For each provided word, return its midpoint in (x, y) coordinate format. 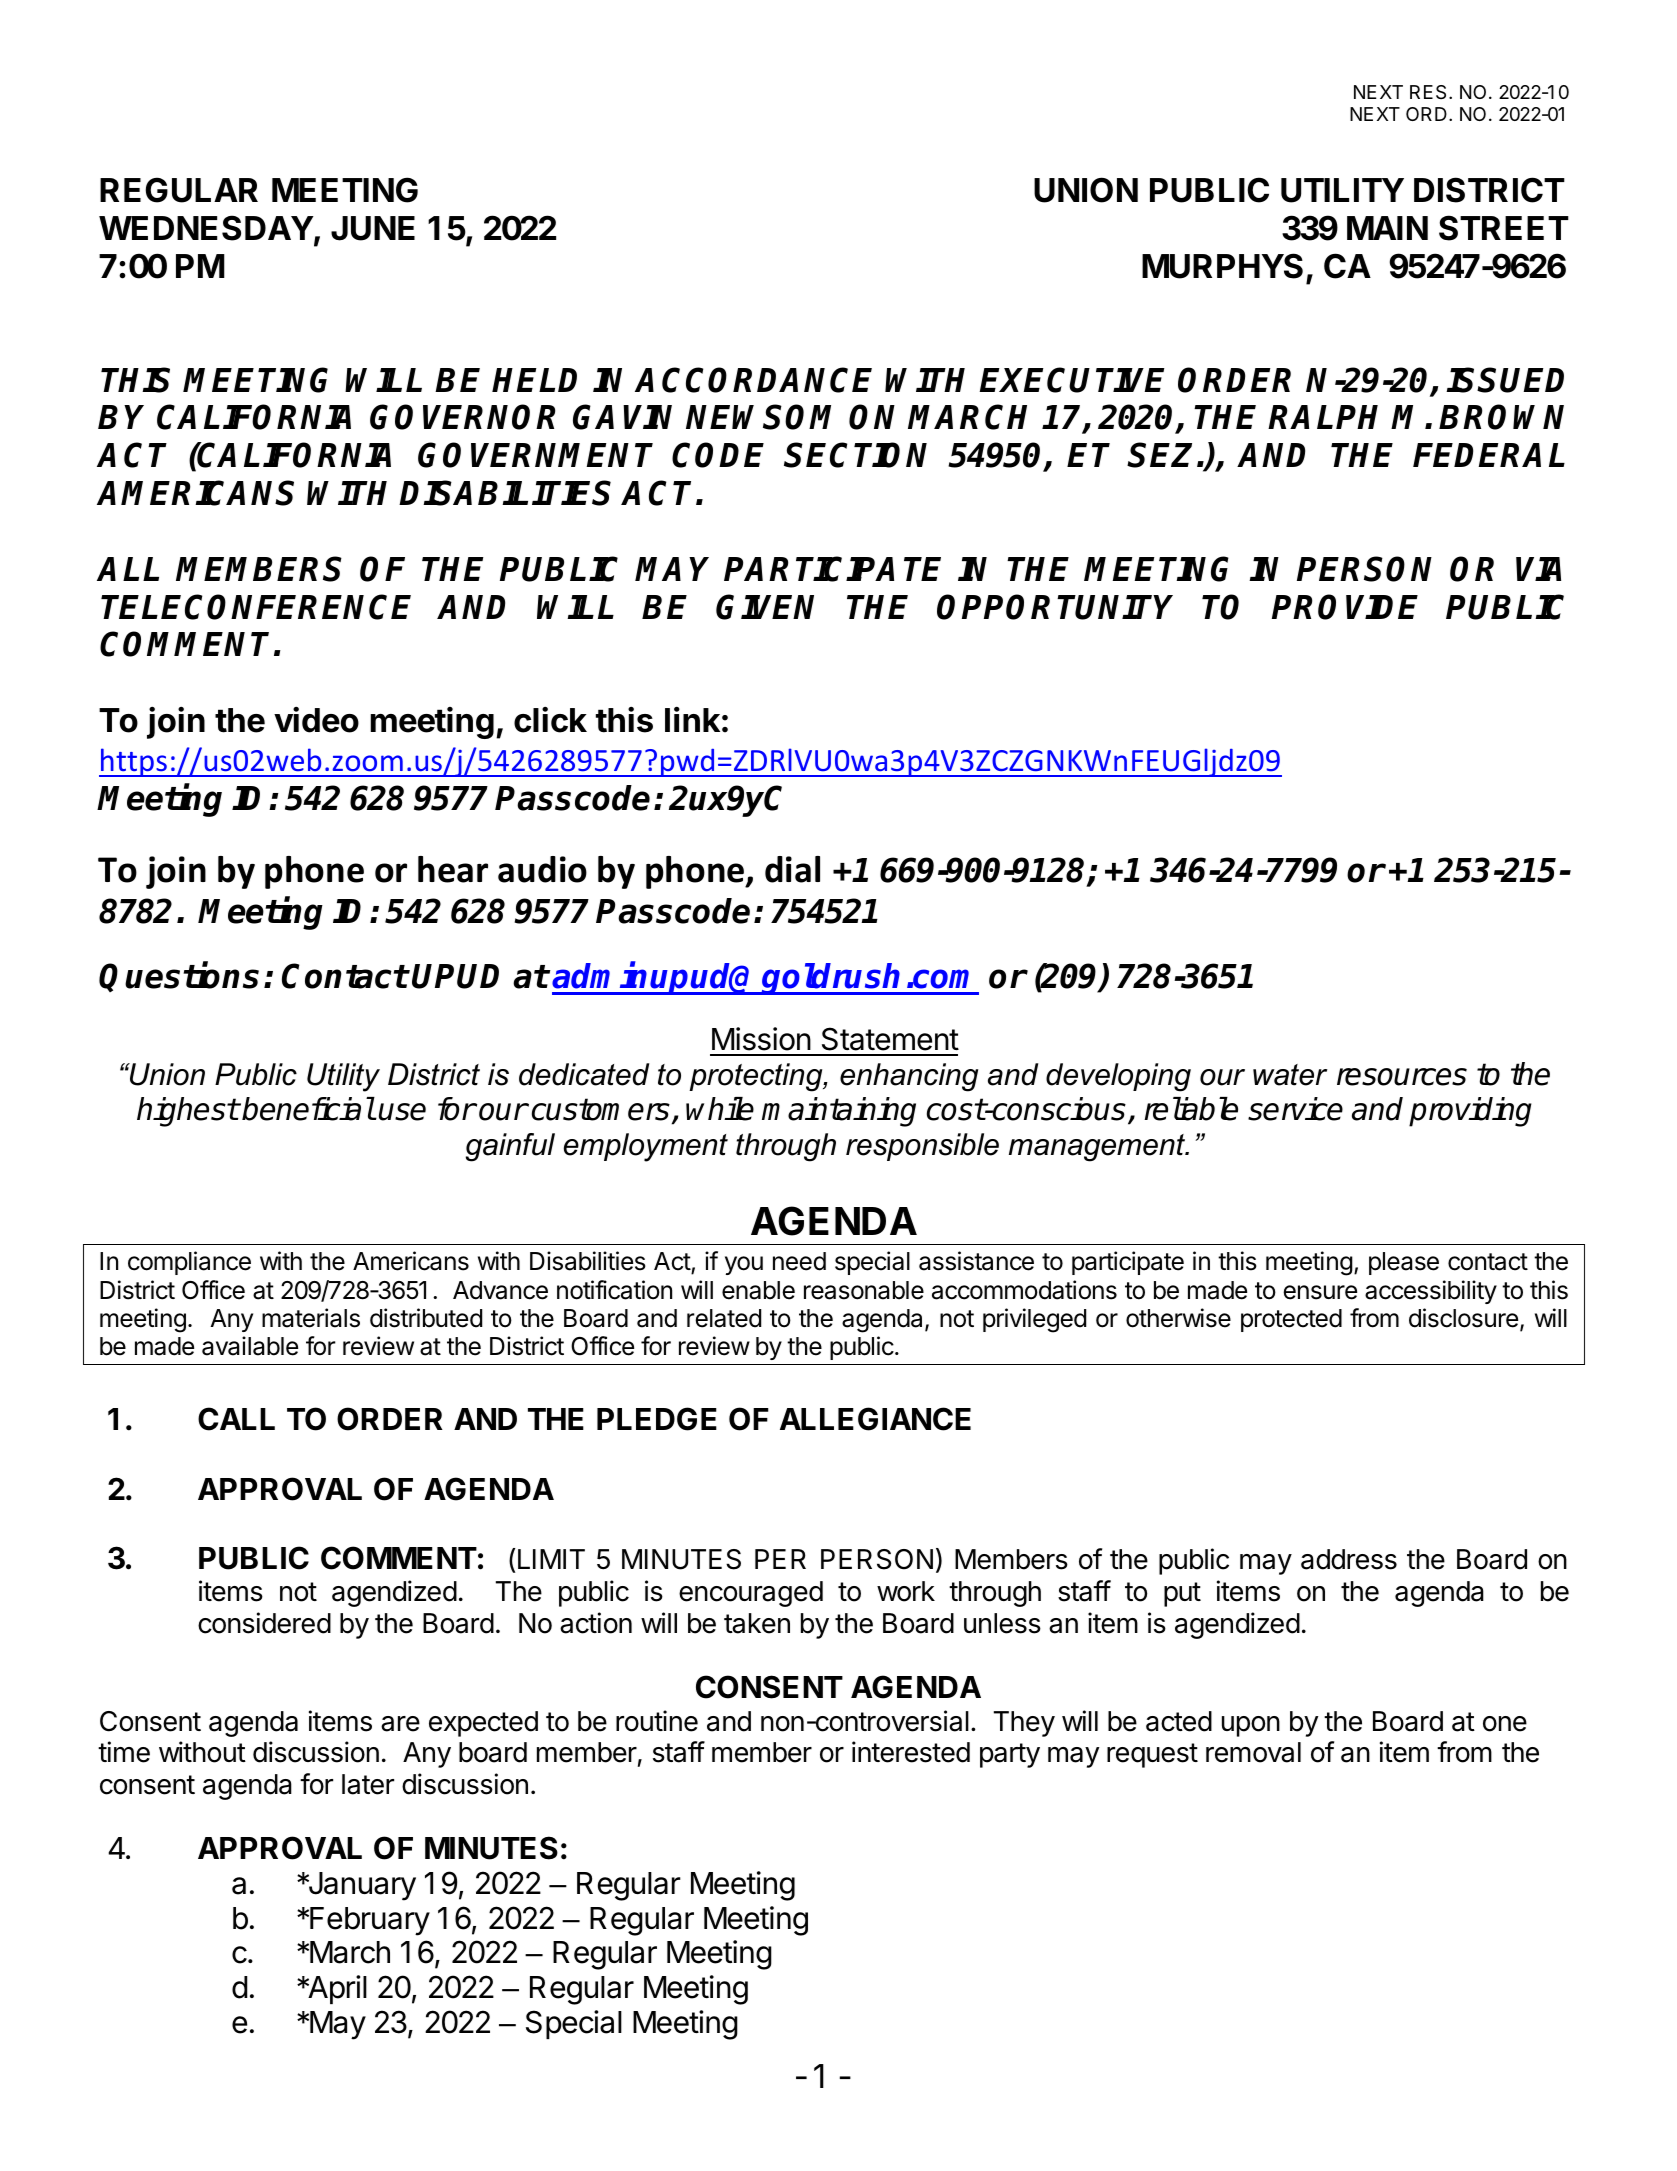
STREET (1504, 228)
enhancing (909, 1077)
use (402, 1112)
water (1290, 1075)
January (361, 1886)
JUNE (373, 228)
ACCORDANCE (753, 380)
